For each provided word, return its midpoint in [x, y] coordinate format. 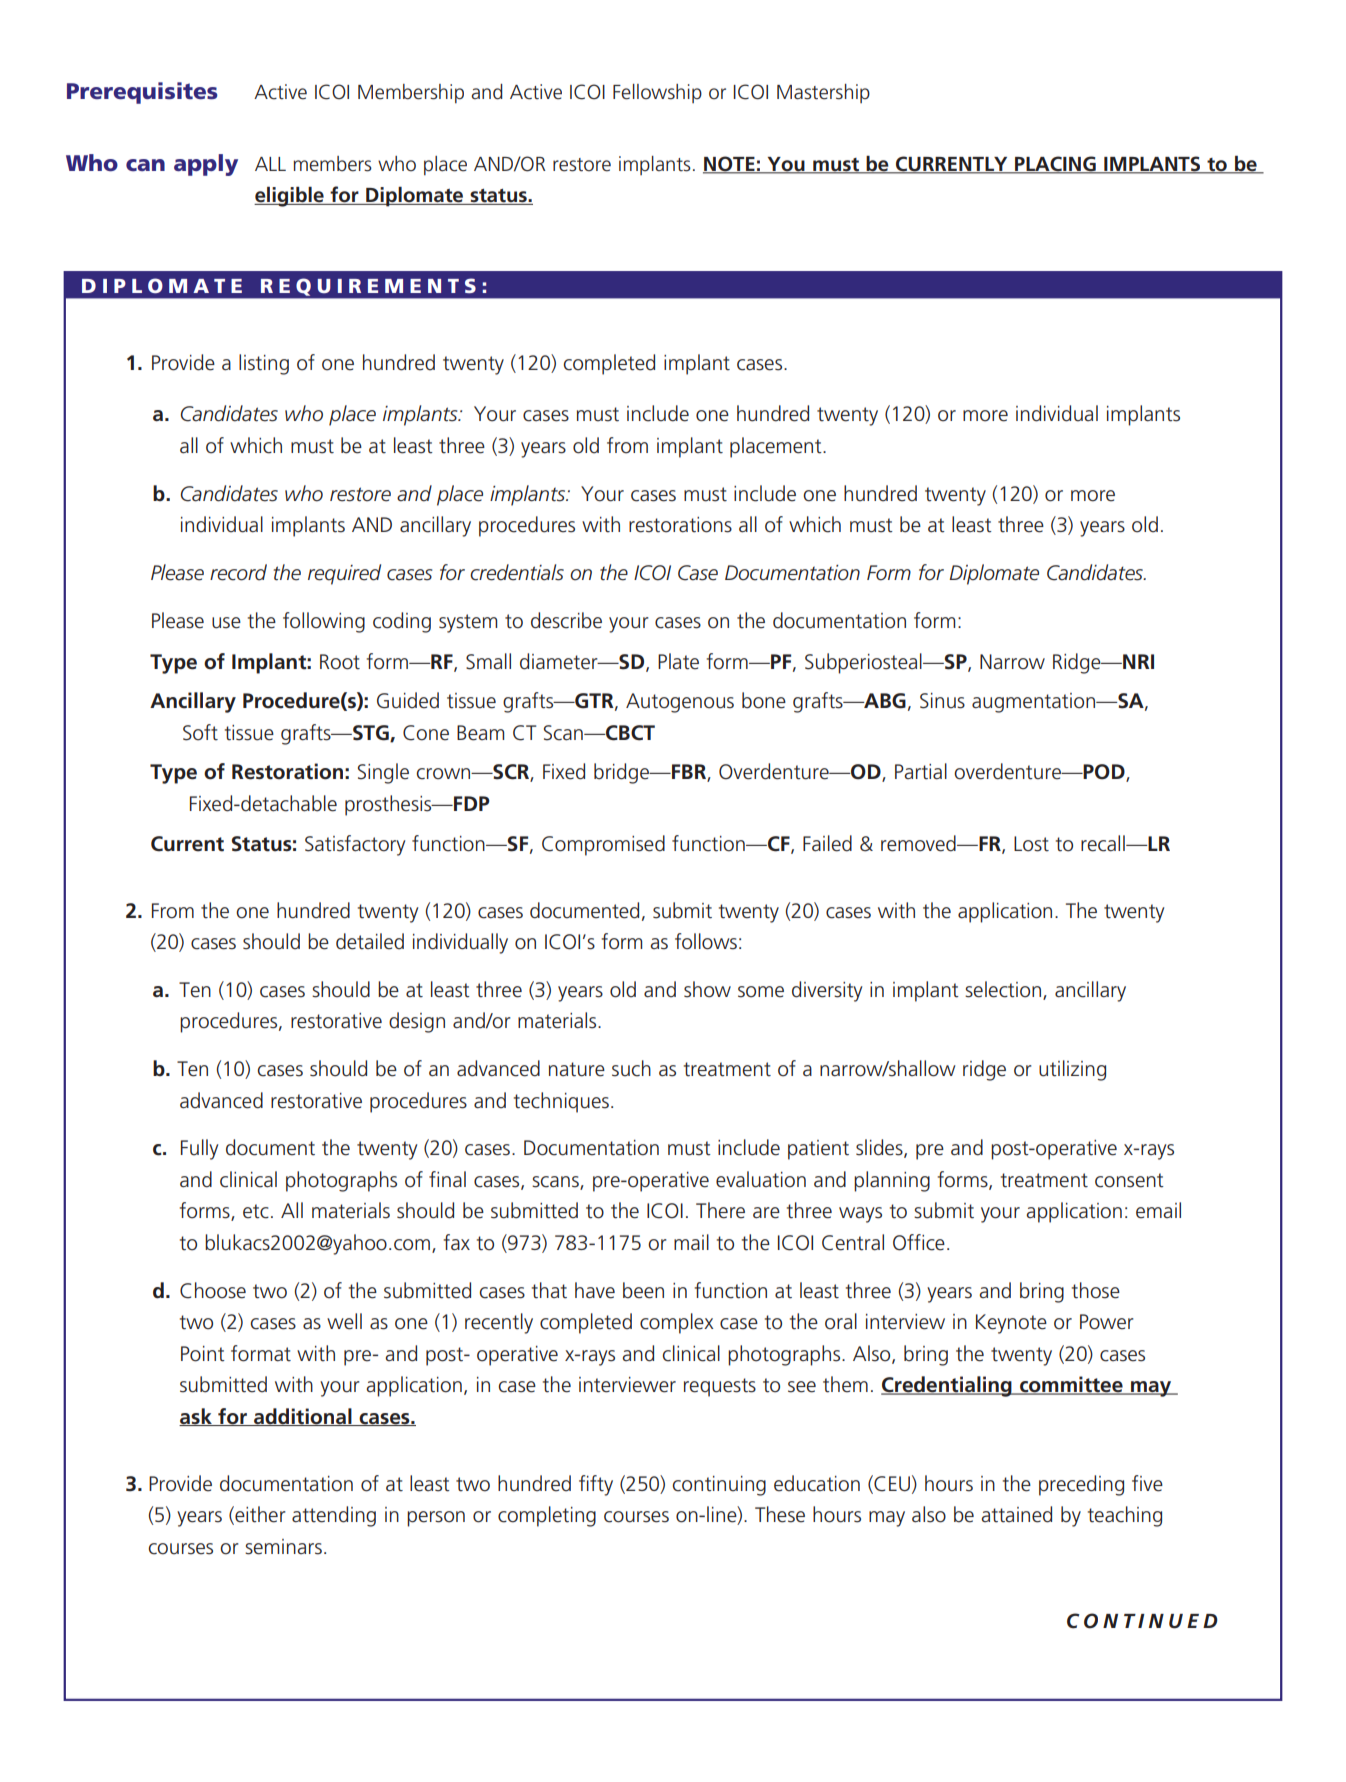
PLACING [1055, 165]
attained [1016, 1514]
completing [547, 1516]
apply [206, 165]
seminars [283, 1547]
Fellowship [657, 93]
